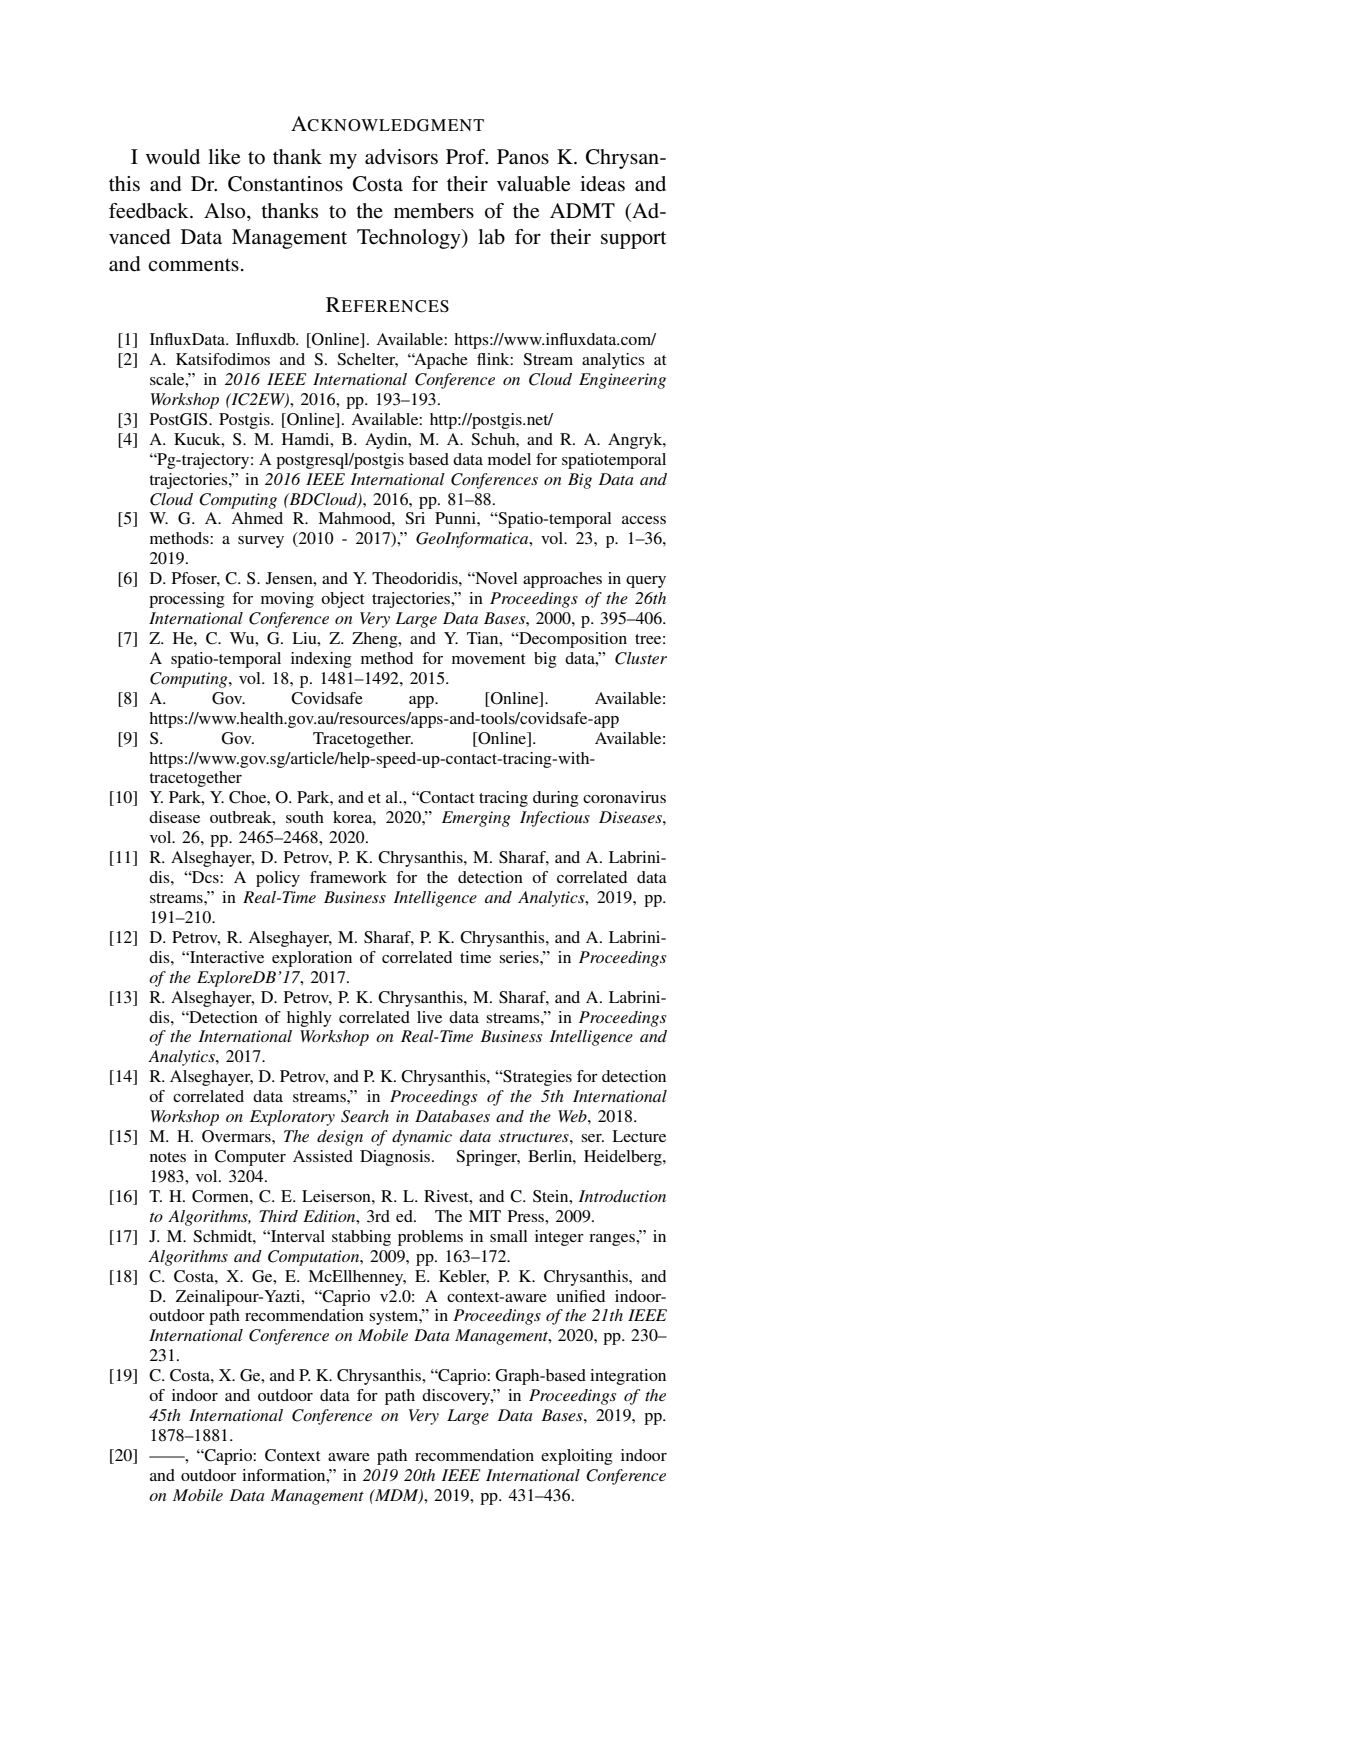 The height and width of the document is (1760, 1360). Describe the element at coordinates (278, 1216) in the document. I see `Third` at that location.
